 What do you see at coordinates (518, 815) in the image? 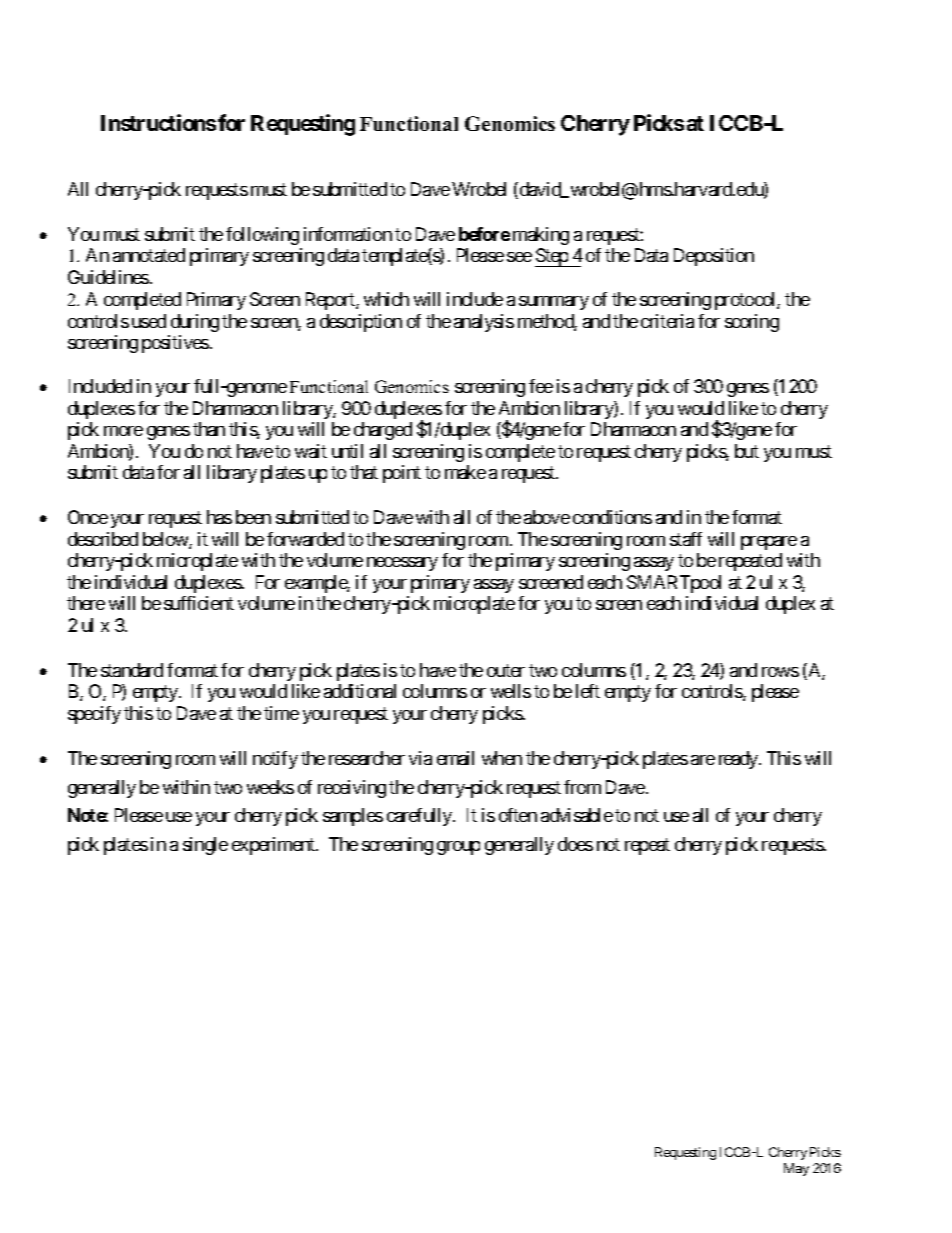
I see `often` at bounding box center [518, 815].
